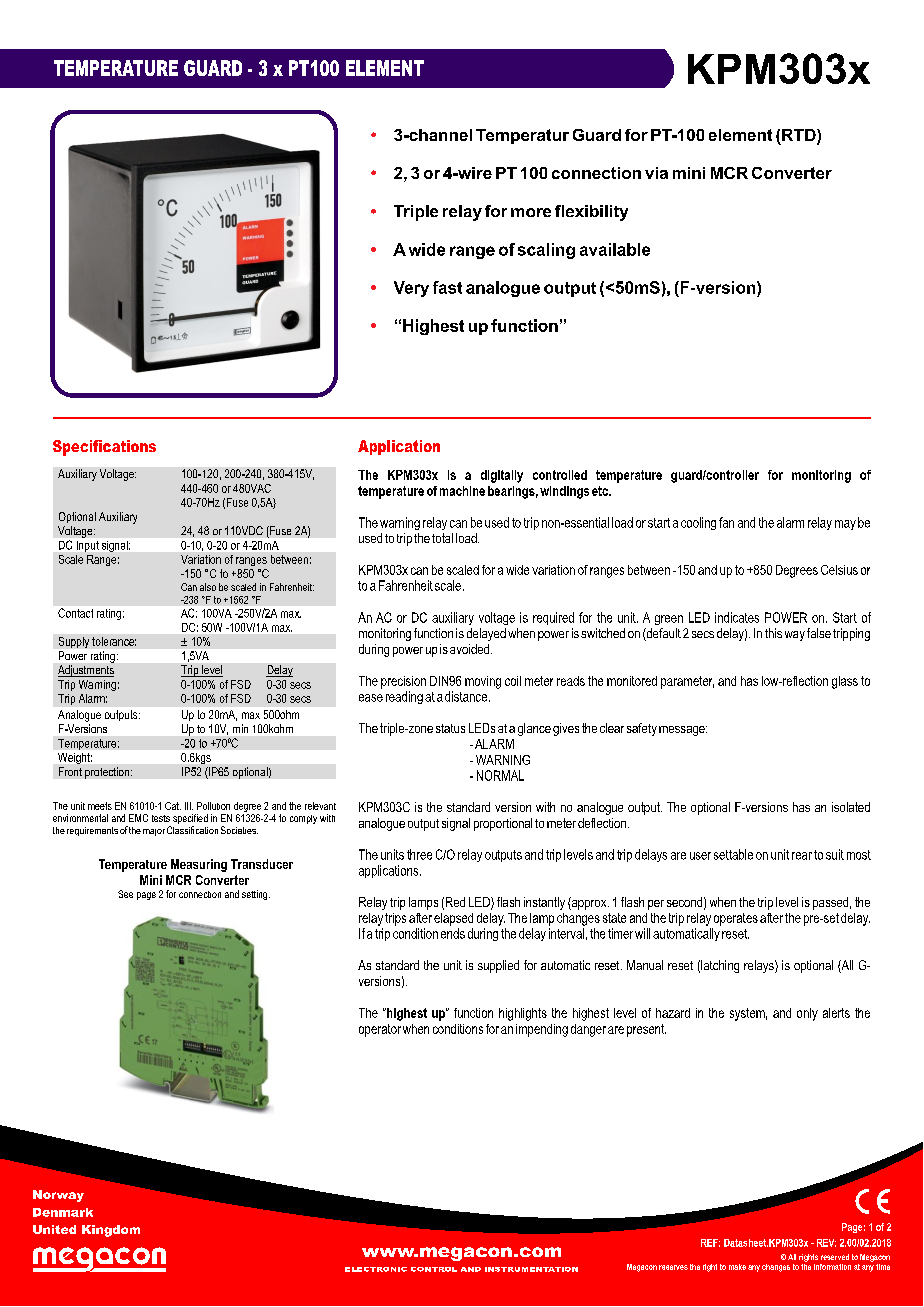 Image resolution: width=924 pixels, height=1307 pixels. What do you see at coordinates (531, 212) in the screenshot?
I see `more` at bounding box center [531, 212].
